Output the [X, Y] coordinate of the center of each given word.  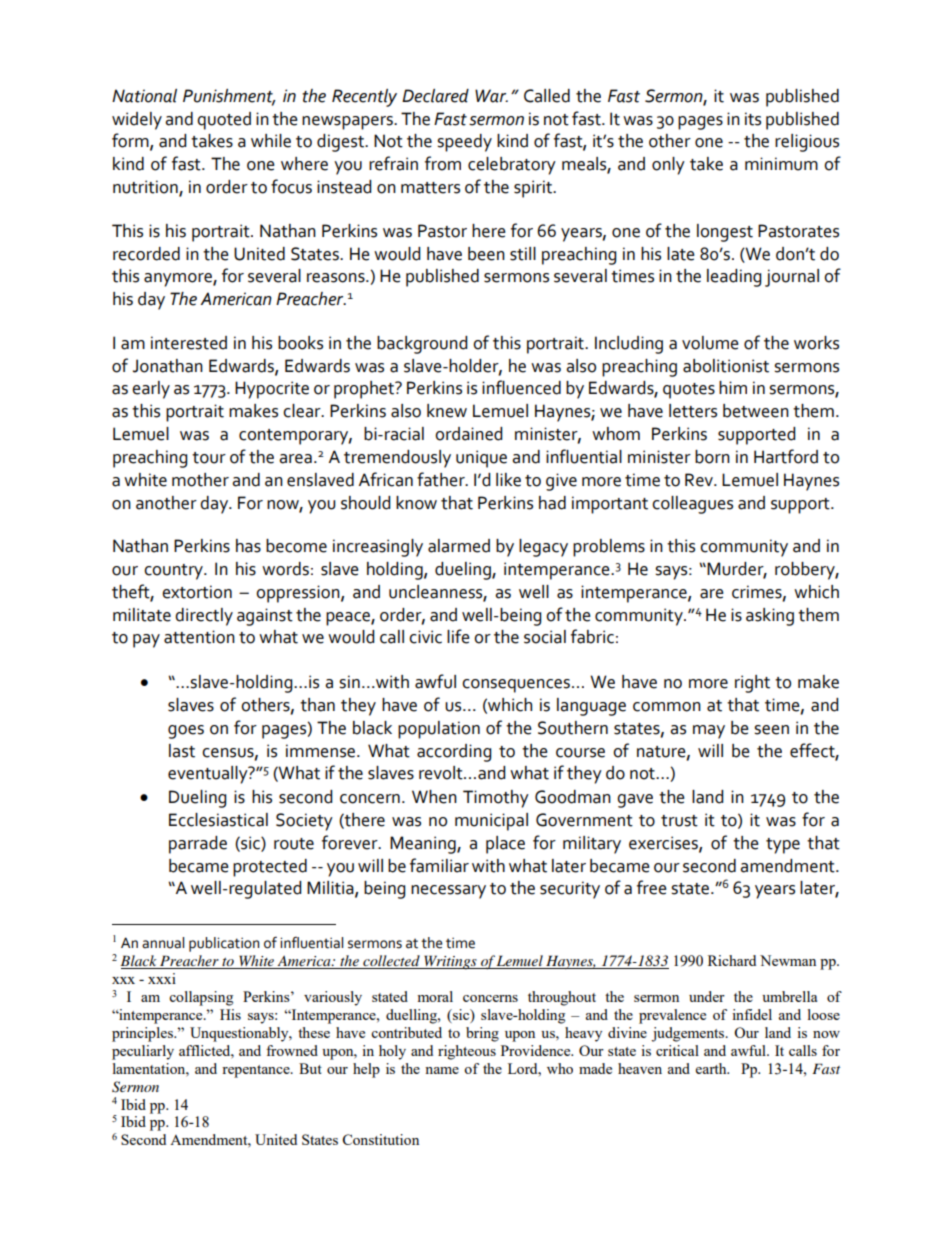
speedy [464, 143]
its [753, 119]
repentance [257, 1071]
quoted [224, 121]
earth [712, 1068]
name [442, 1070]
